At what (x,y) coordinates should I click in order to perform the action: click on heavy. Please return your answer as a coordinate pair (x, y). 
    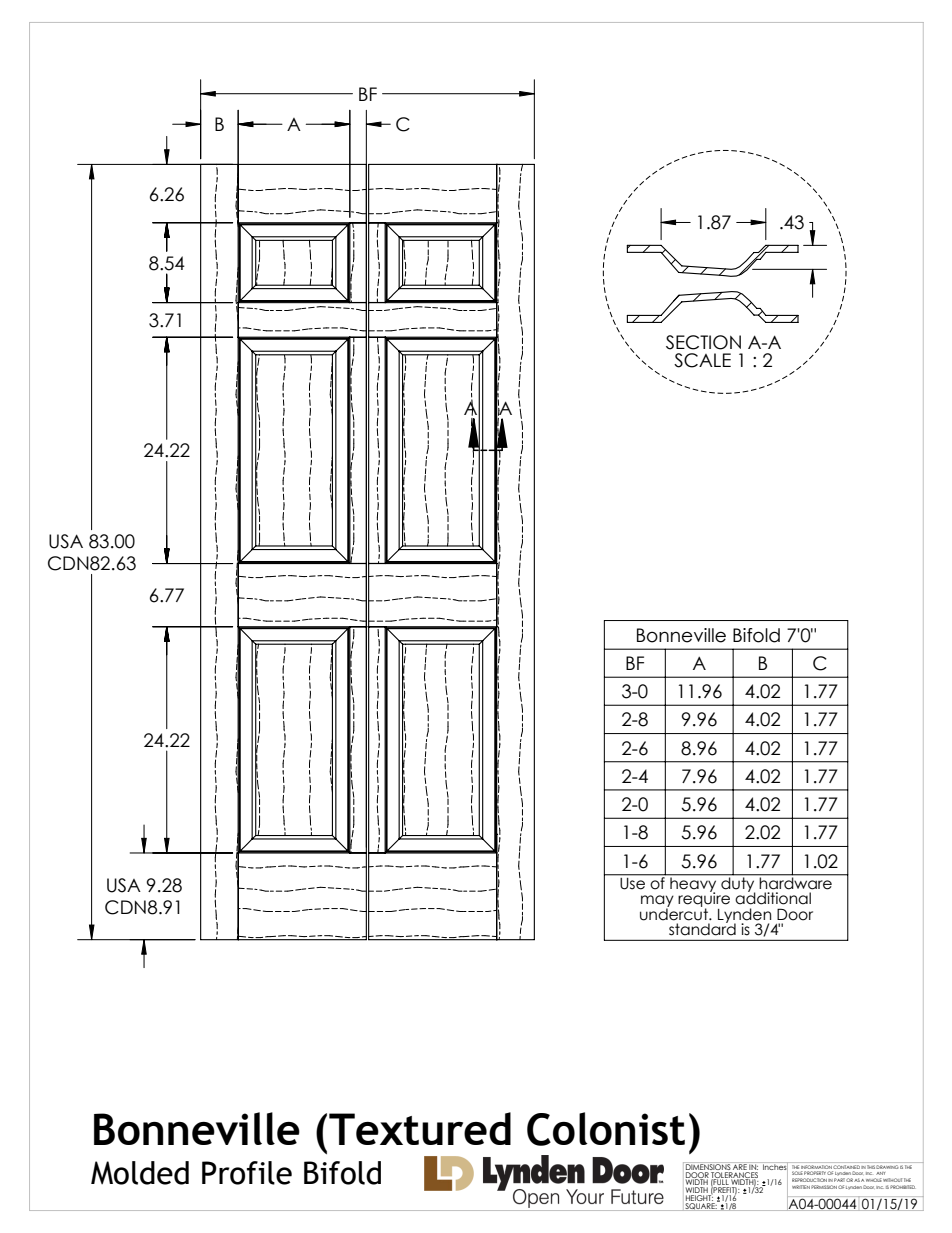
    Looking at the image, I should click on (693, 884).
